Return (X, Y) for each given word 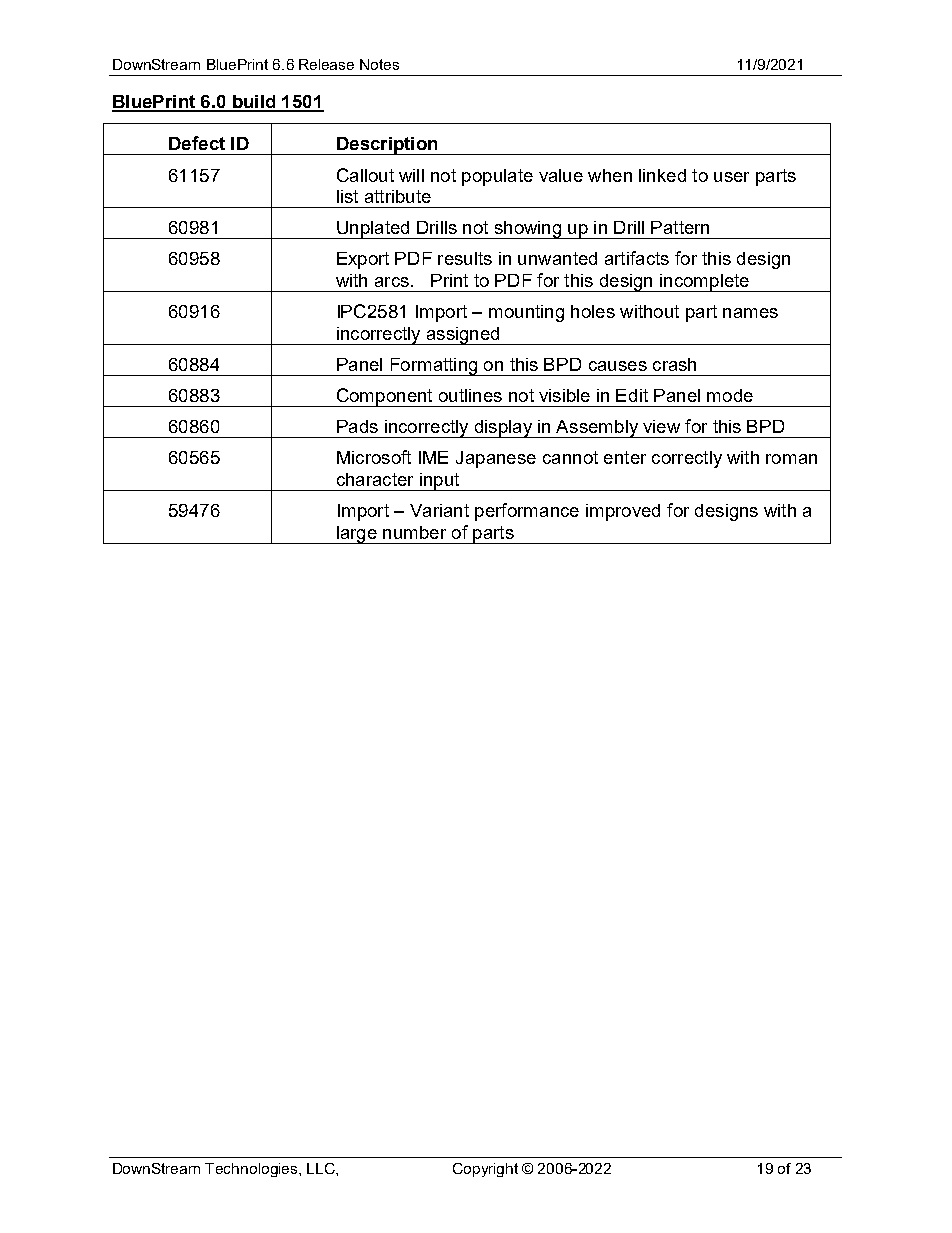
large (356, 535)
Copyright (485, 1170)
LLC (322, 1168)
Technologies (252, 1170)
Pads (357, 426)
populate (497, 177)
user (731, 177)
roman (791, 459)
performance (527, 512)
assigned (463, 336)
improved (623, 512)
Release (326, 64)
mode (730, 395)
